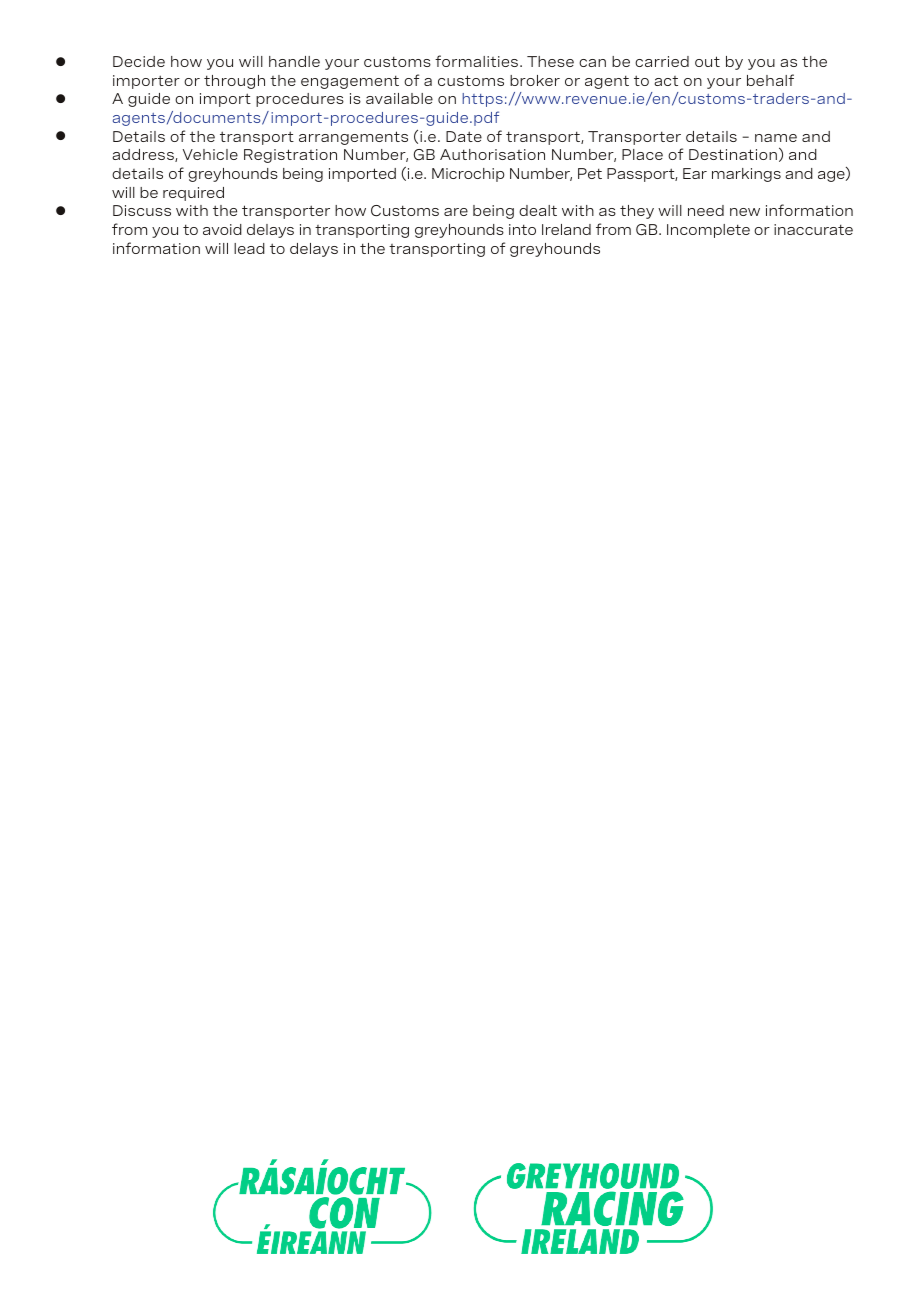  What do you see at coordinates (707, 61) in the page?
I see `out` at bounding box center [707, 61].
